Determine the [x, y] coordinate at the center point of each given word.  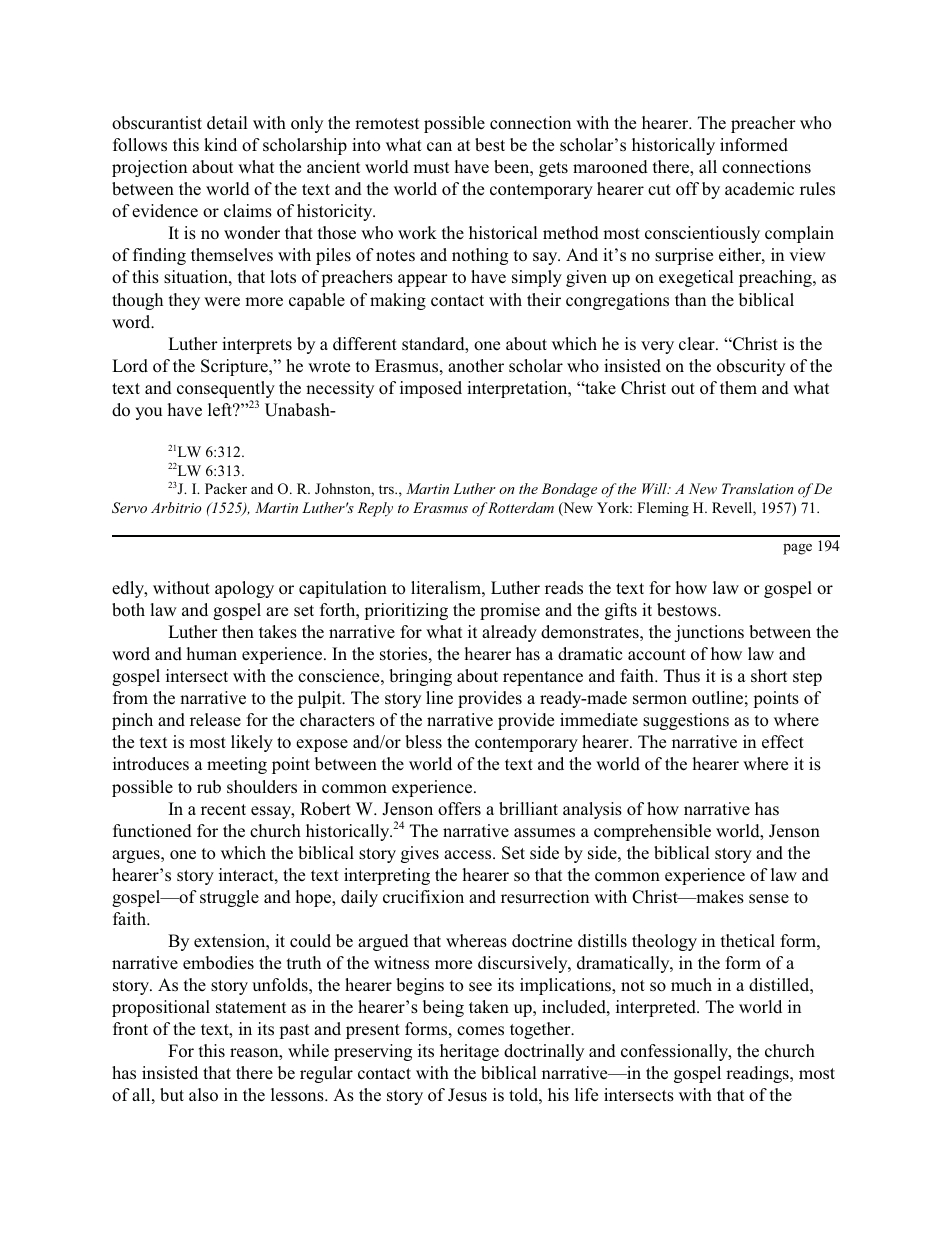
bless [423, 742]
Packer [226, 488]
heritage [469, 1052]
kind [220, 144]
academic [759, 188]
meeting [237, 765]
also [203, 1095]
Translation [758, 488]
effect [783, 742]
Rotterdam [520, 507]
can [439, 147]
